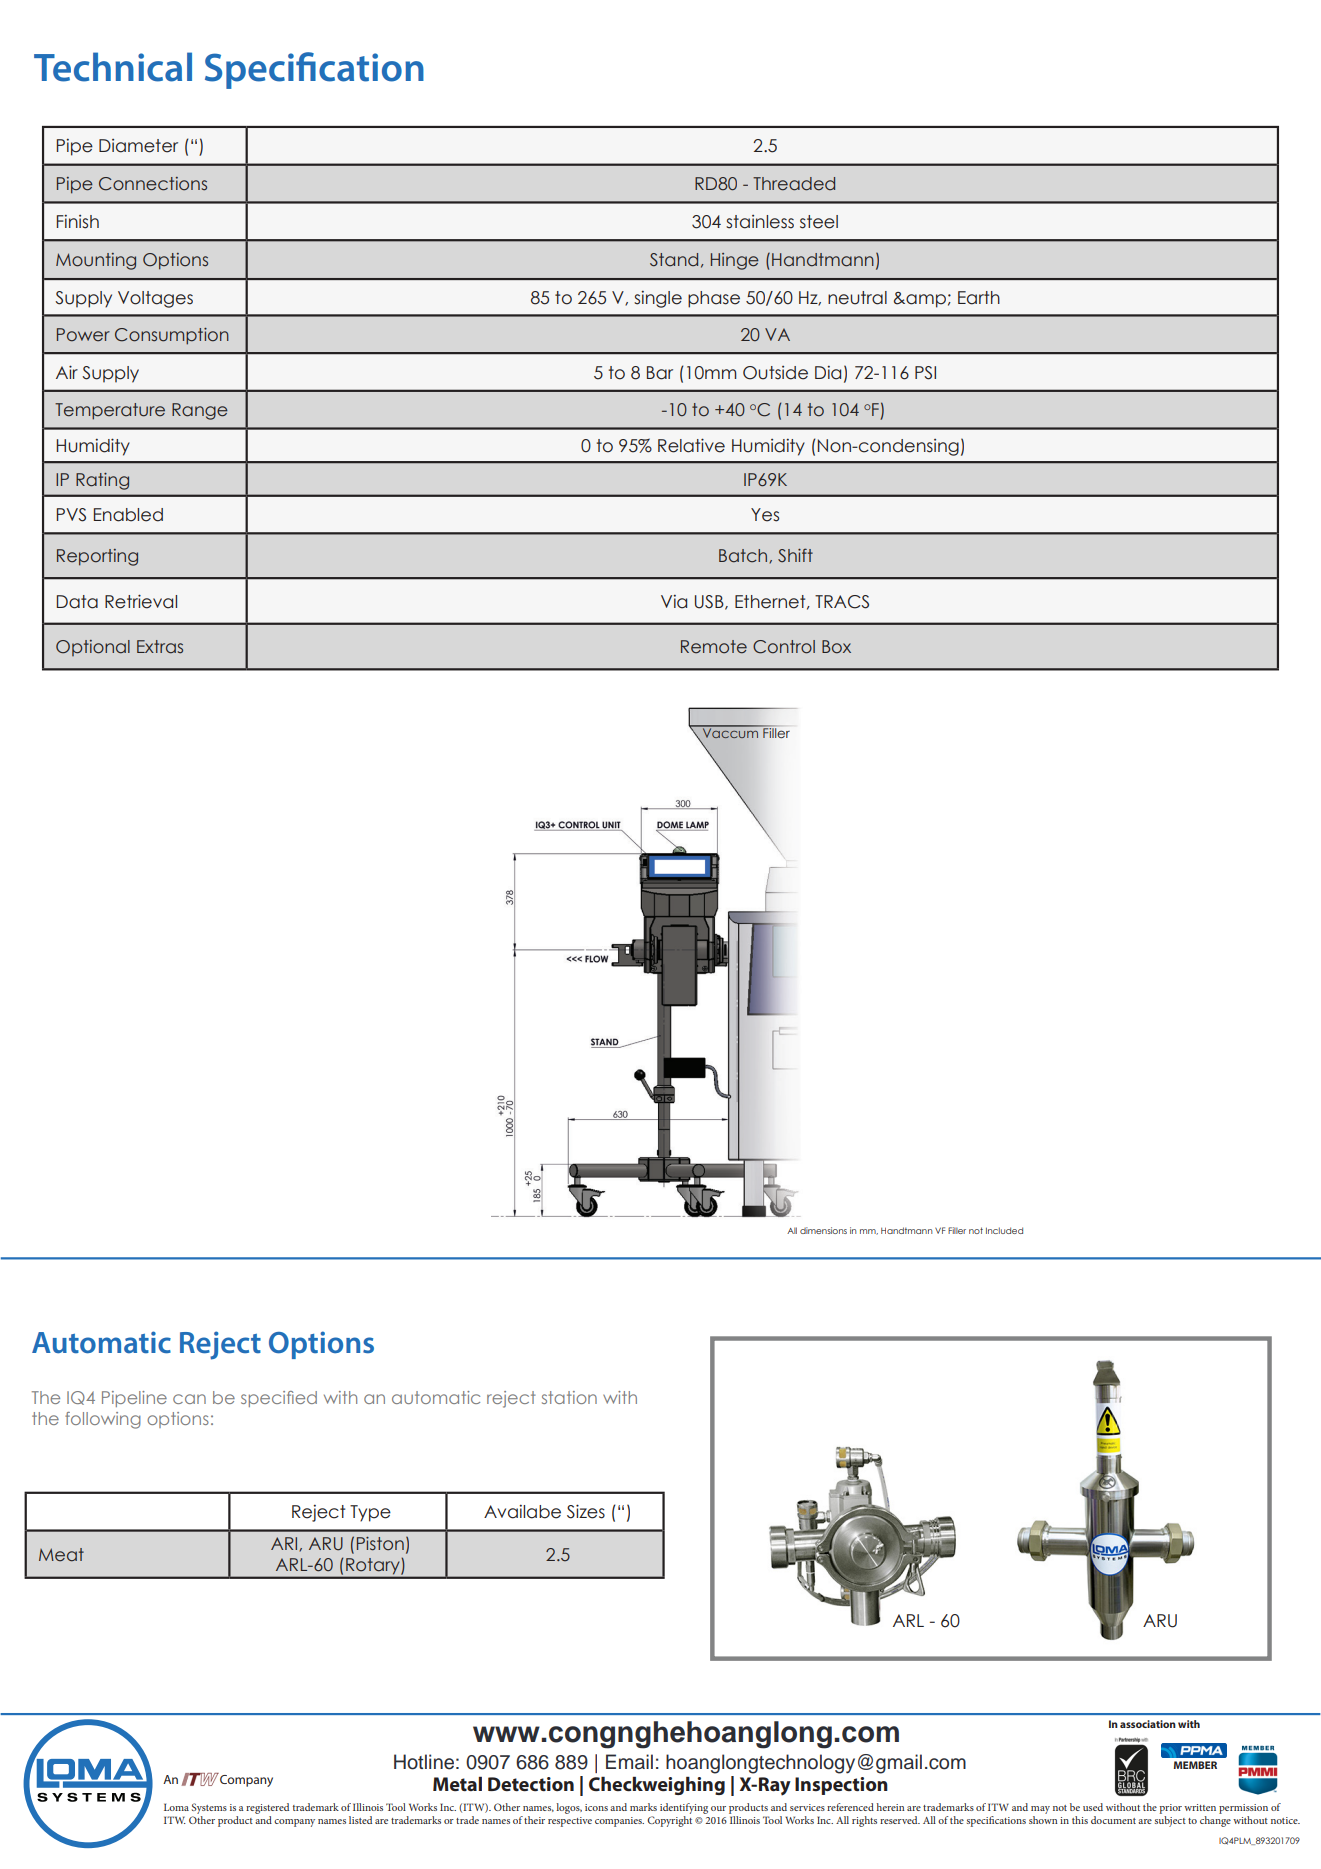 This image has height=1869, width=1321. Describe the element at coordinates (714, 647) in the image. I see `Remote` at that location.
